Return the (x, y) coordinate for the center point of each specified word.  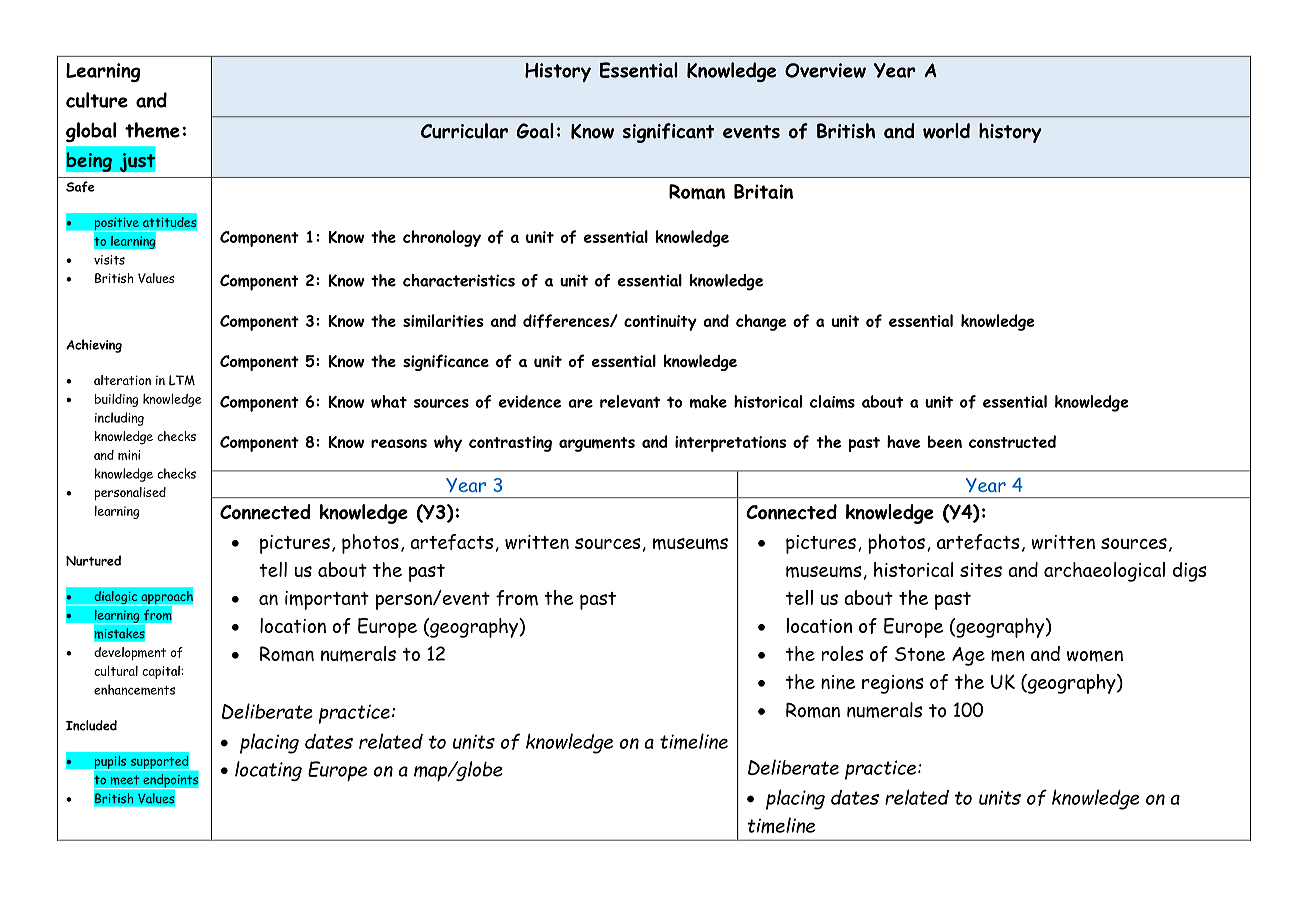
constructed (1012, 441)
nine (838, 682)
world (946, 131)
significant (668, 133)
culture (97, 100)
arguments (597, 444)
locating (268, 771)
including (119, 419)
